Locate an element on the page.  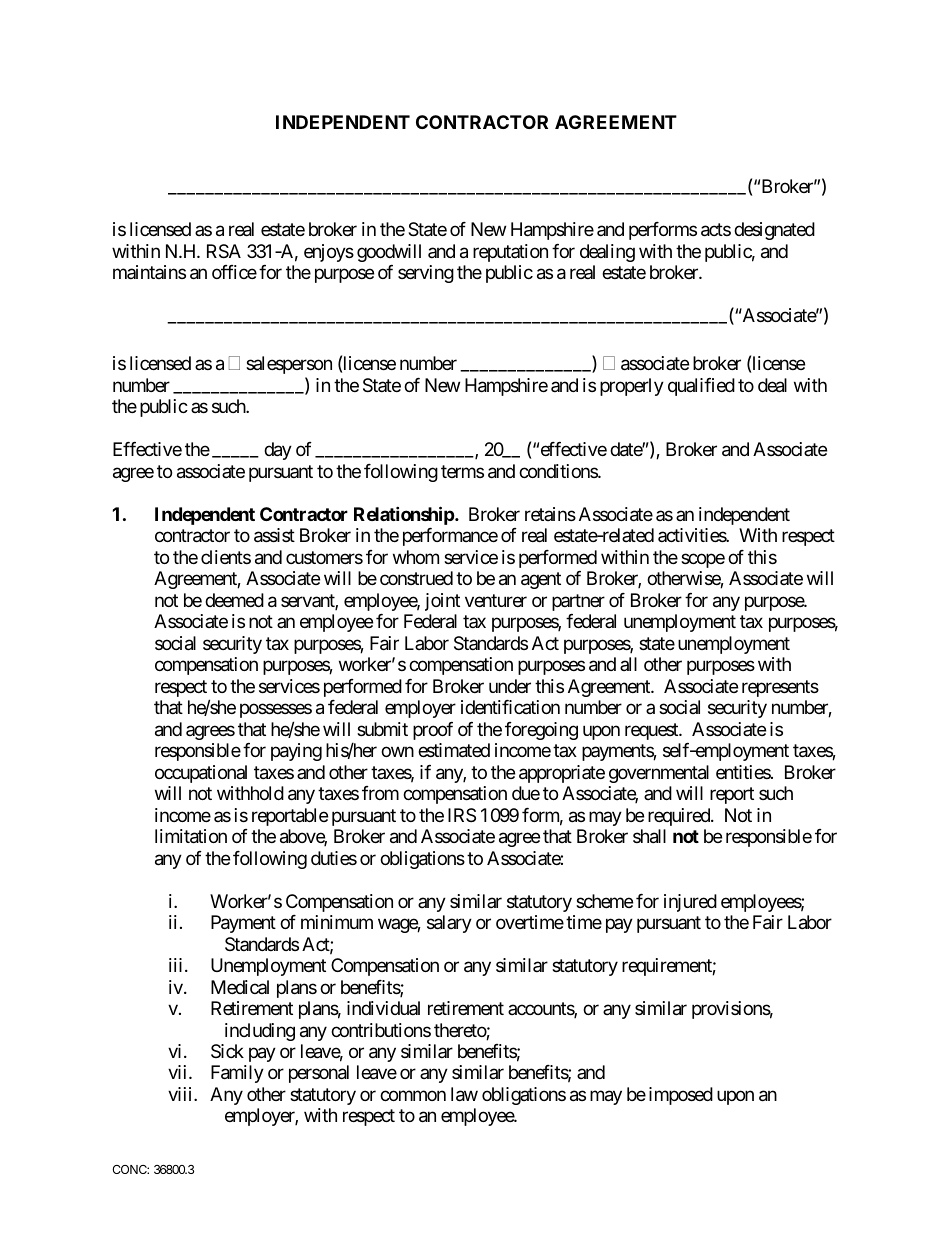
deemed is located at coordinates (234, 600).
